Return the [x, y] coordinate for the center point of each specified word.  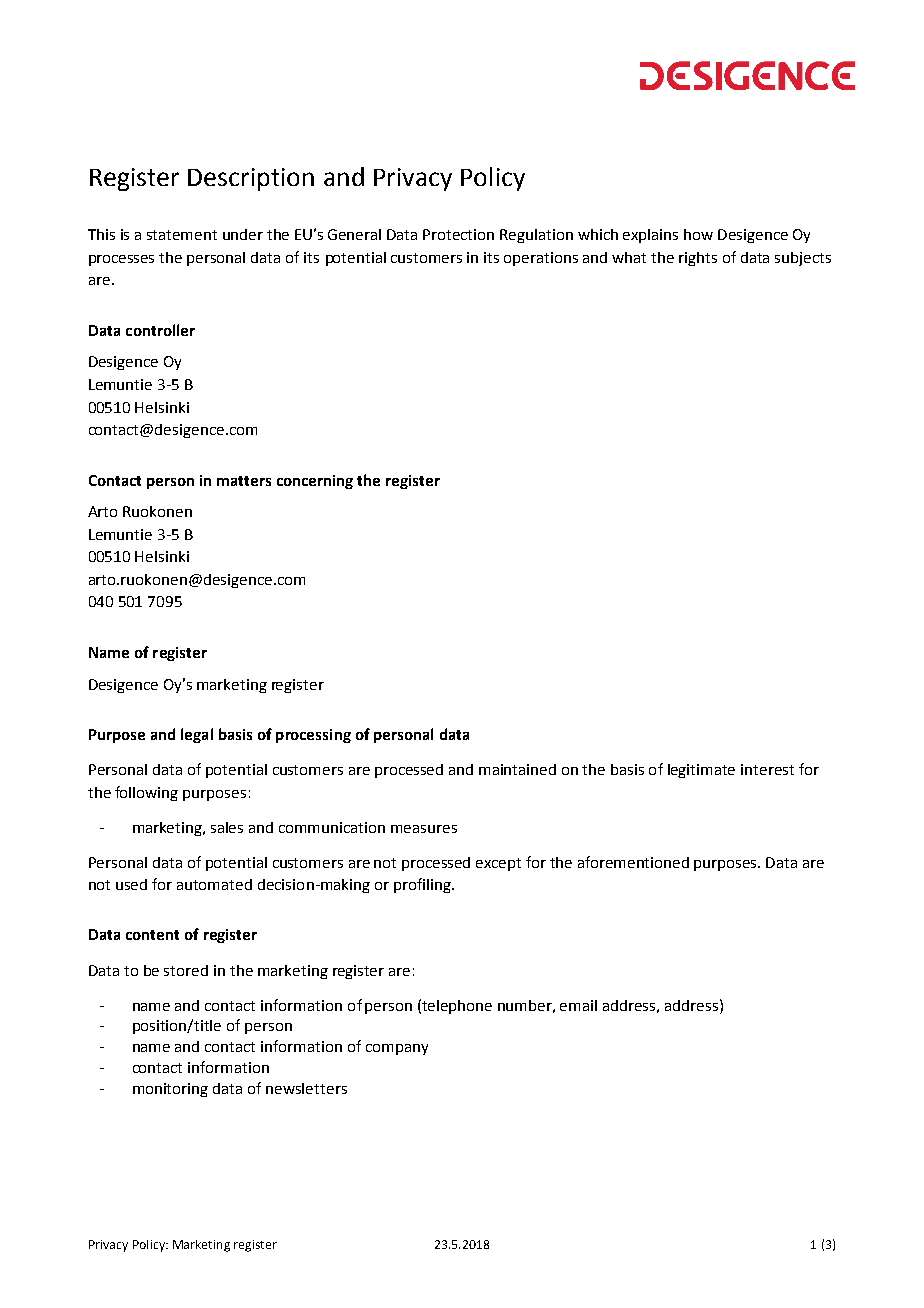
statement [182, 235]
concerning [315, 482]
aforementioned [633, 862]
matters [244, 481]
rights [698, 259]
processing [313, 736]
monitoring [170, 1090]
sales [227, 827]
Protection [458, 234]
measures [424, 829]
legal [197, 735]
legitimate [701, 771]
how [698, 234]
